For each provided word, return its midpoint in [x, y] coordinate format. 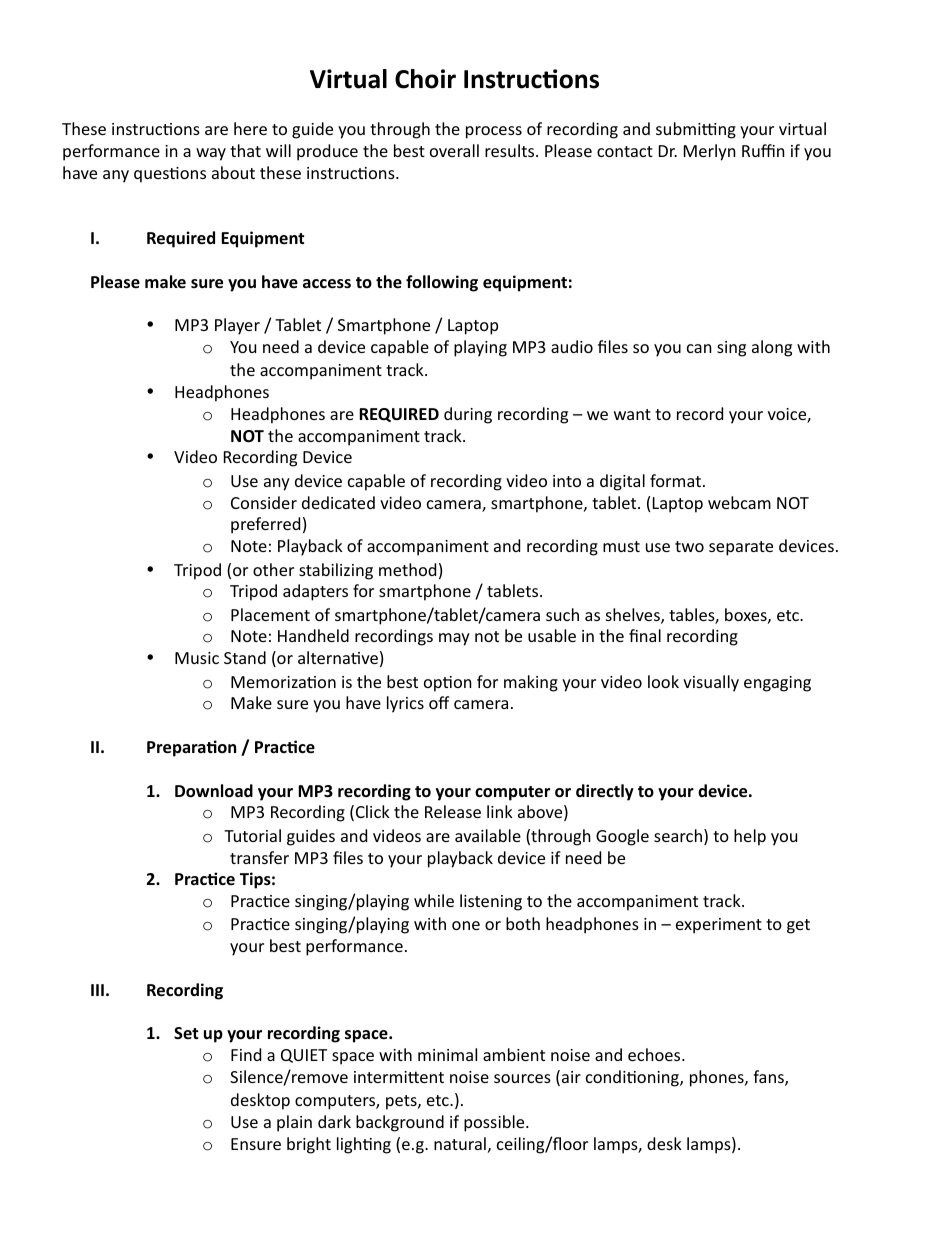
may [454, 639]
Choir [425, 79]
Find [246, 1054]
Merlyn [710, 152]
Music [197, 658]
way [211, 154]
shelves [634, 616]
